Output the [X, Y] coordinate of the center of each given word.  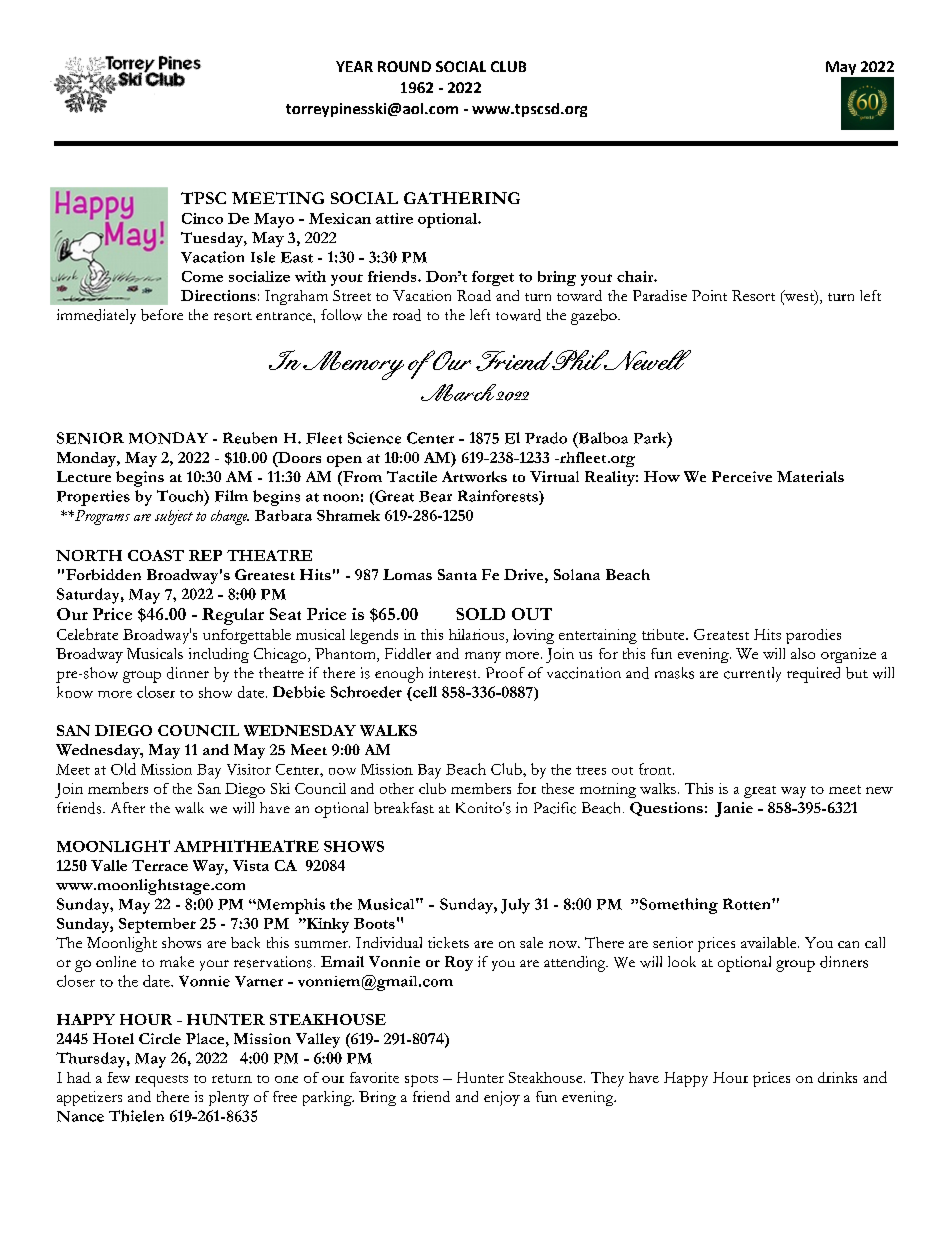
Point [709, 295]
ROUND [404, 66]
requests [161, 1081]
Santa [457, 574]
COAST [156, 555]
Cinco [202, 218]
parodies [813, 636]
